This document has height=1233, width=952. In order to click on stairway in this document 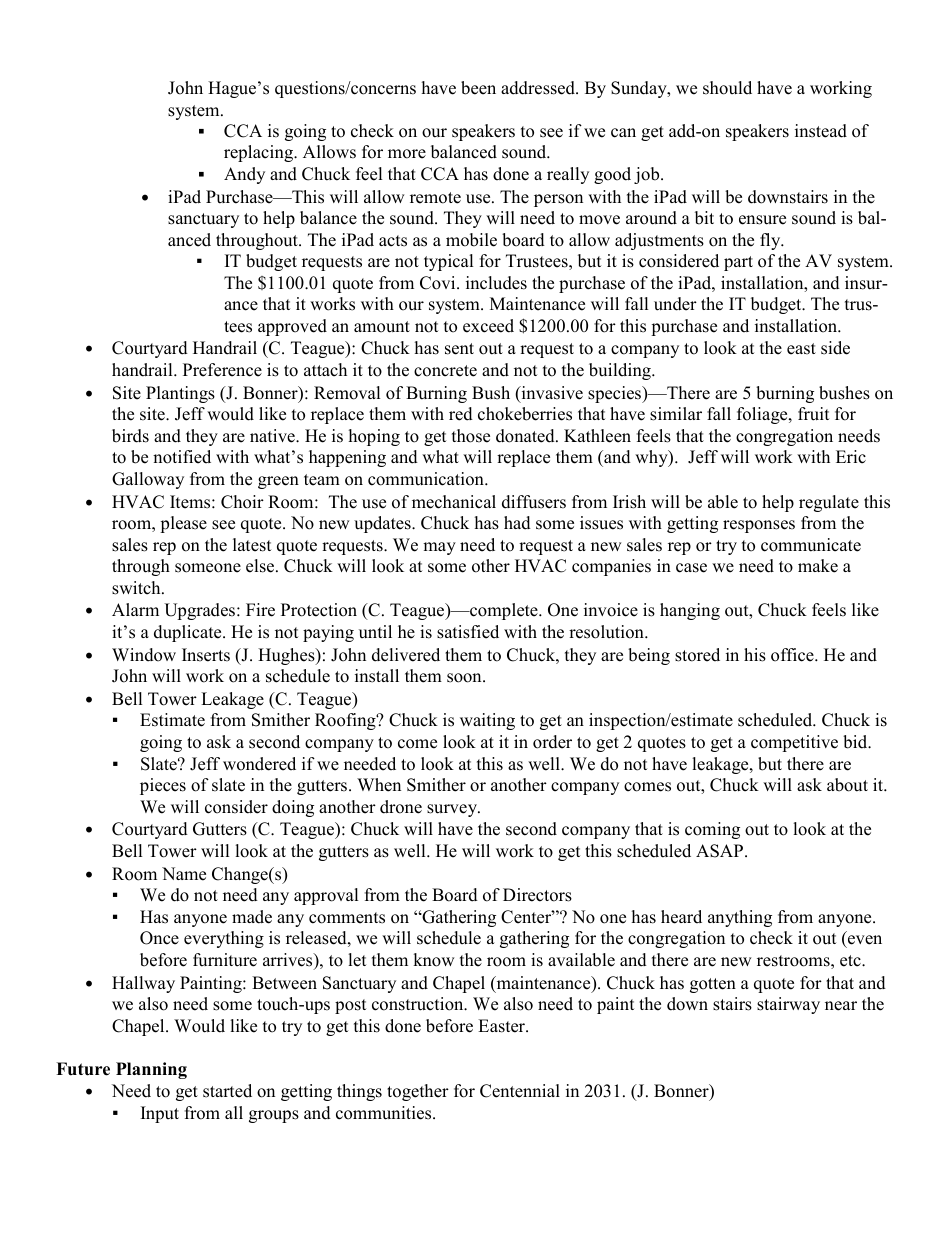, I will do `click(788, 1005)`.
